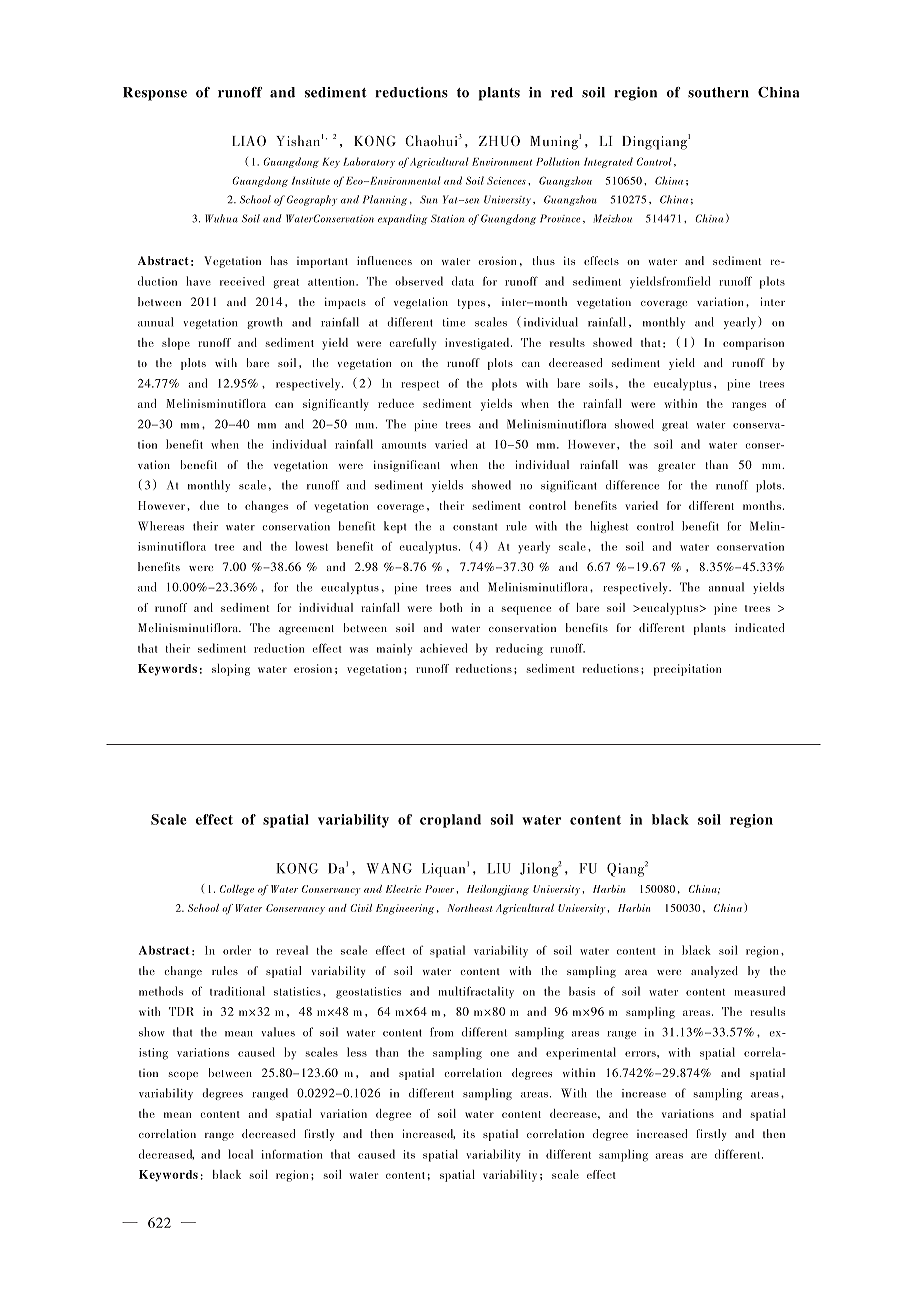 The image size is (924, 1308). Describe the element at coordinates (478, 344) in the screenshot. I see `investigated` at that location.
